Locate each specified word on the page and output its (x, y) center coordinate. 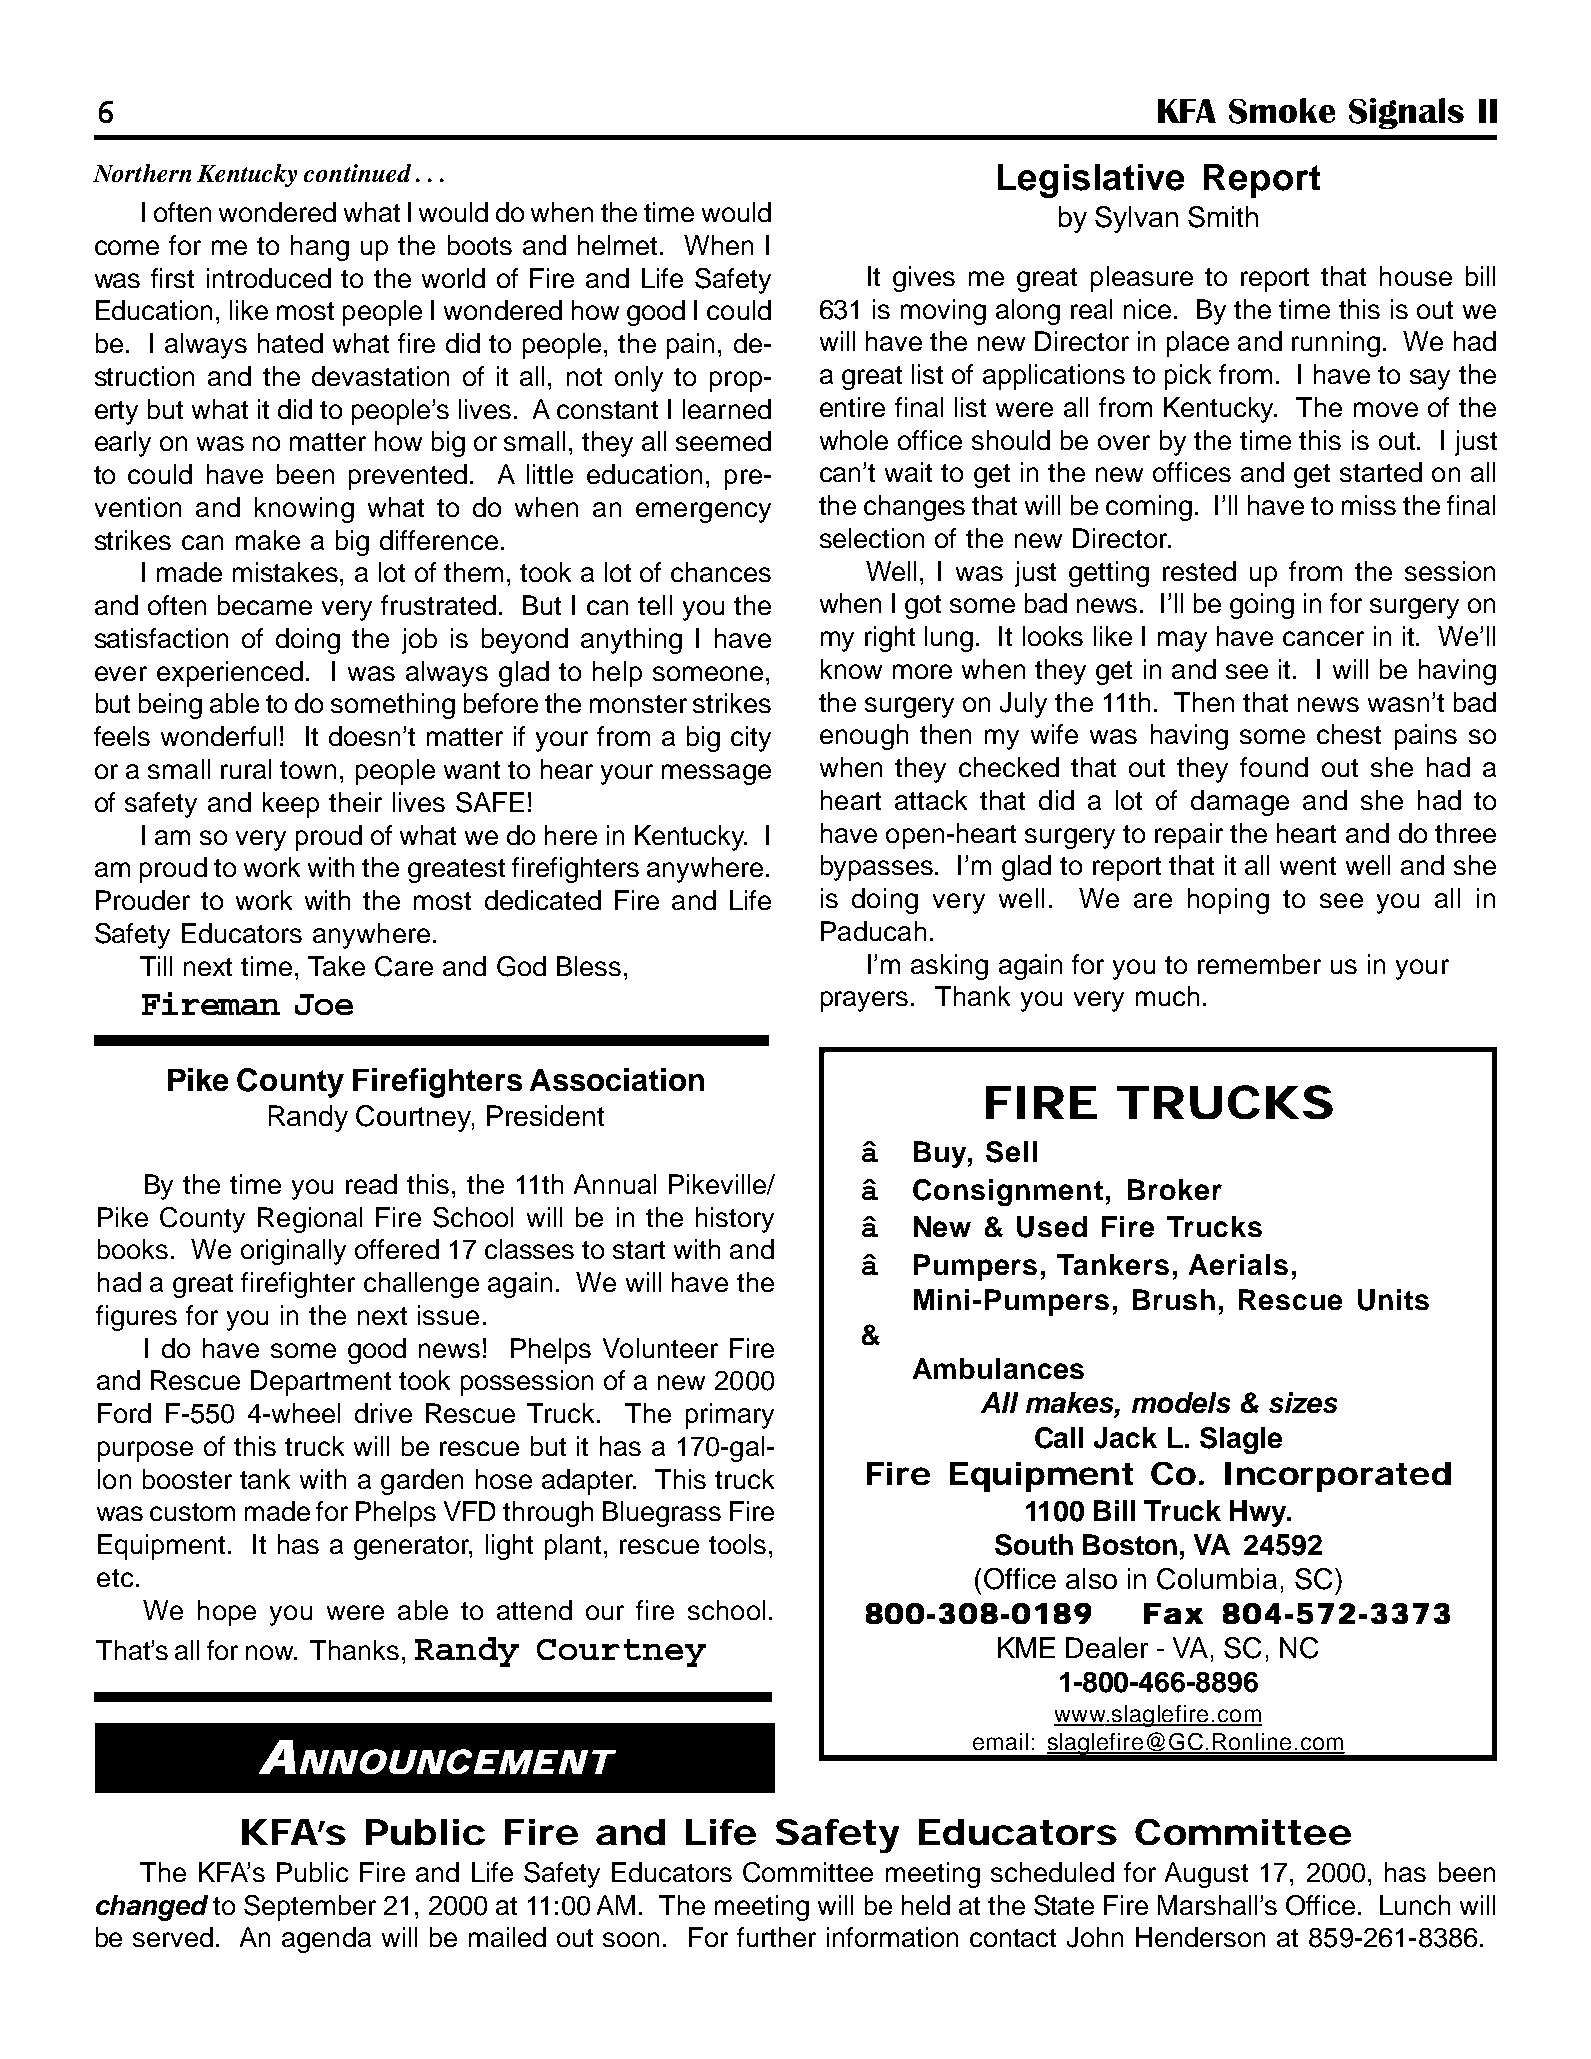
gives (924, 279)
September (310, 1908)
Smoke (1282, 111)
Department (321, 1383)
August (1206, 1875)
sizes (1303, 1402)
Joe (324, 1004)
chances (721, 572)
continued (357, 173)
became (265, 605)
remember (1259, 964)
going (1262, 606)
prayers (864, 1001)
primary (730, 1416)
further (776, 1937)
